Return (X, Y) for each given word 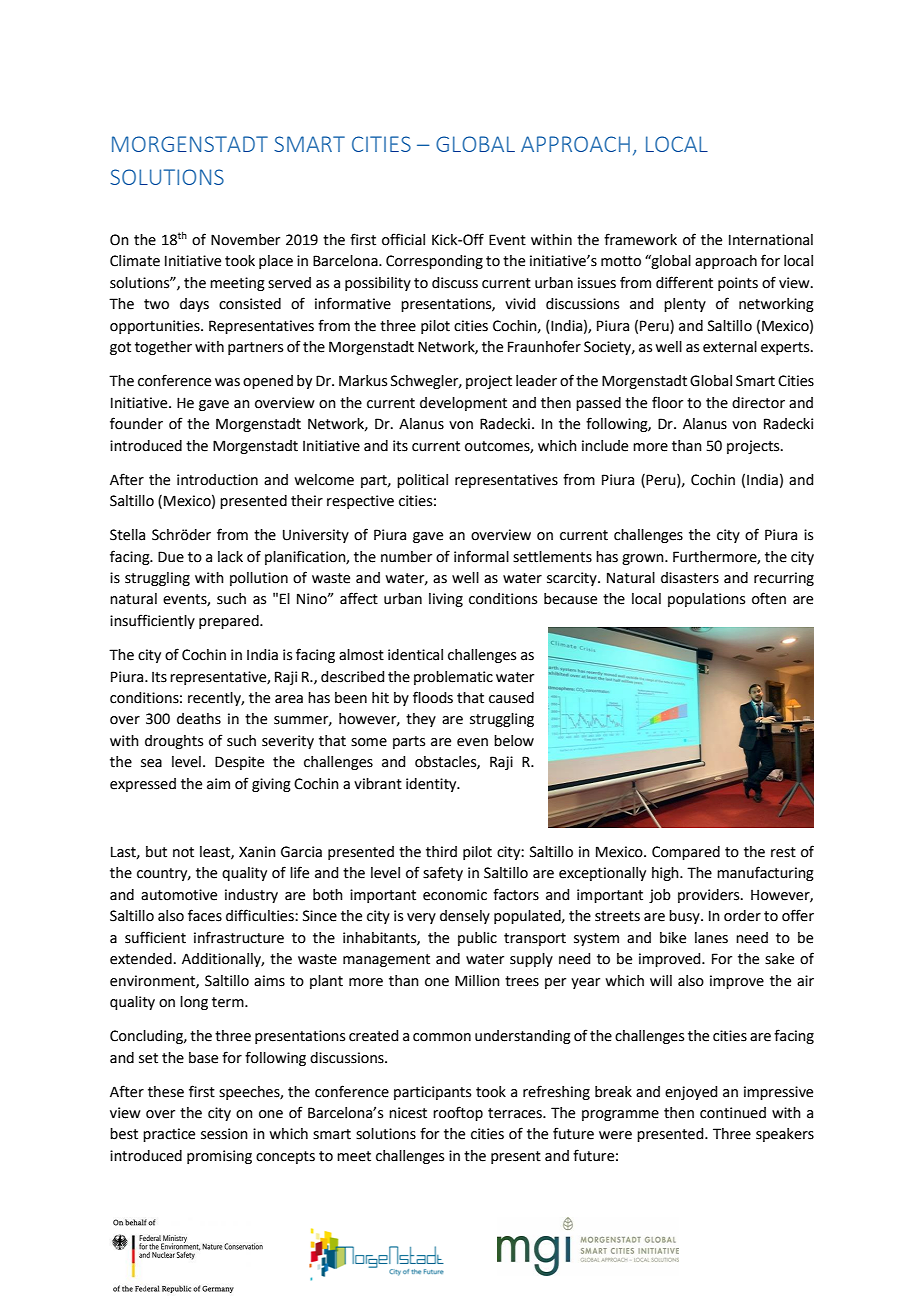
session (224, 1134)
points (738, 284)
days (194, 305)
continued (733, 1113)
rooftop (458, 1113)
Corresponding (434, 262)
